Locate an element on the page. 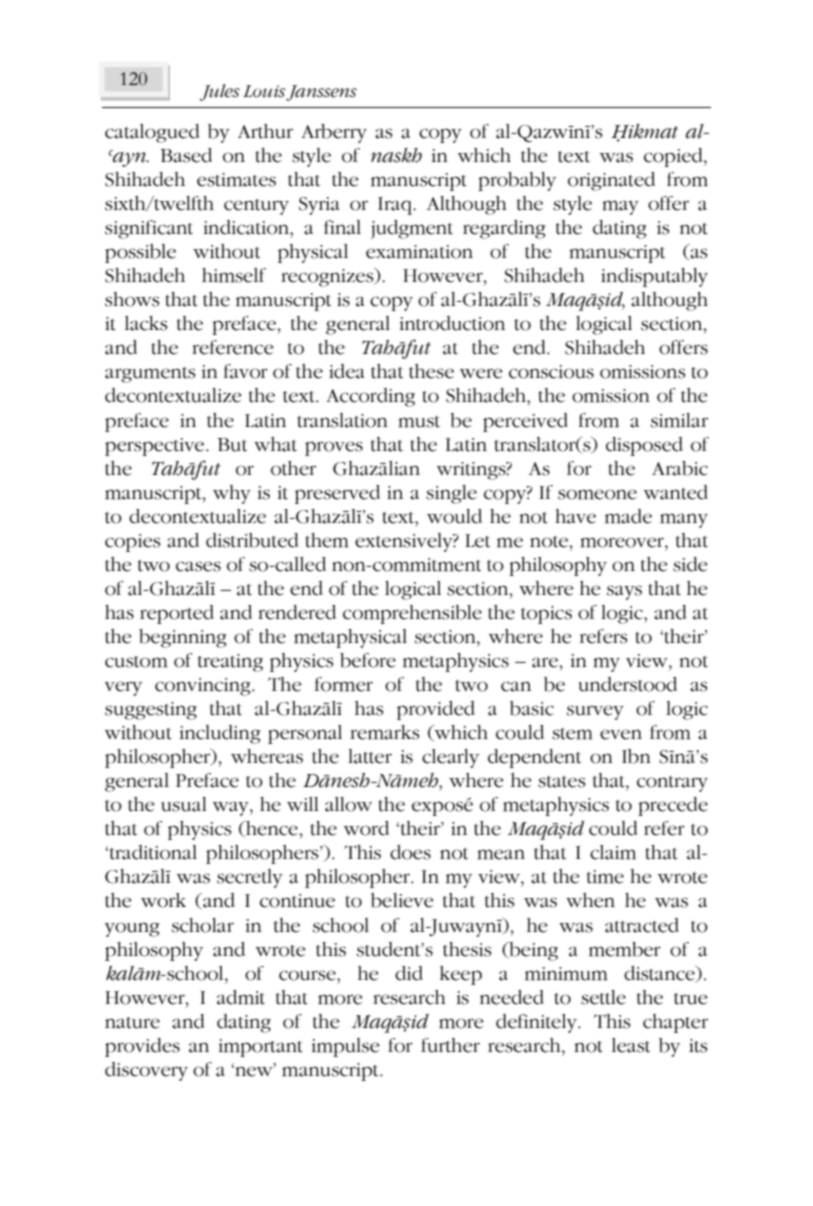  remarks is located at coordinates (385, 732).
